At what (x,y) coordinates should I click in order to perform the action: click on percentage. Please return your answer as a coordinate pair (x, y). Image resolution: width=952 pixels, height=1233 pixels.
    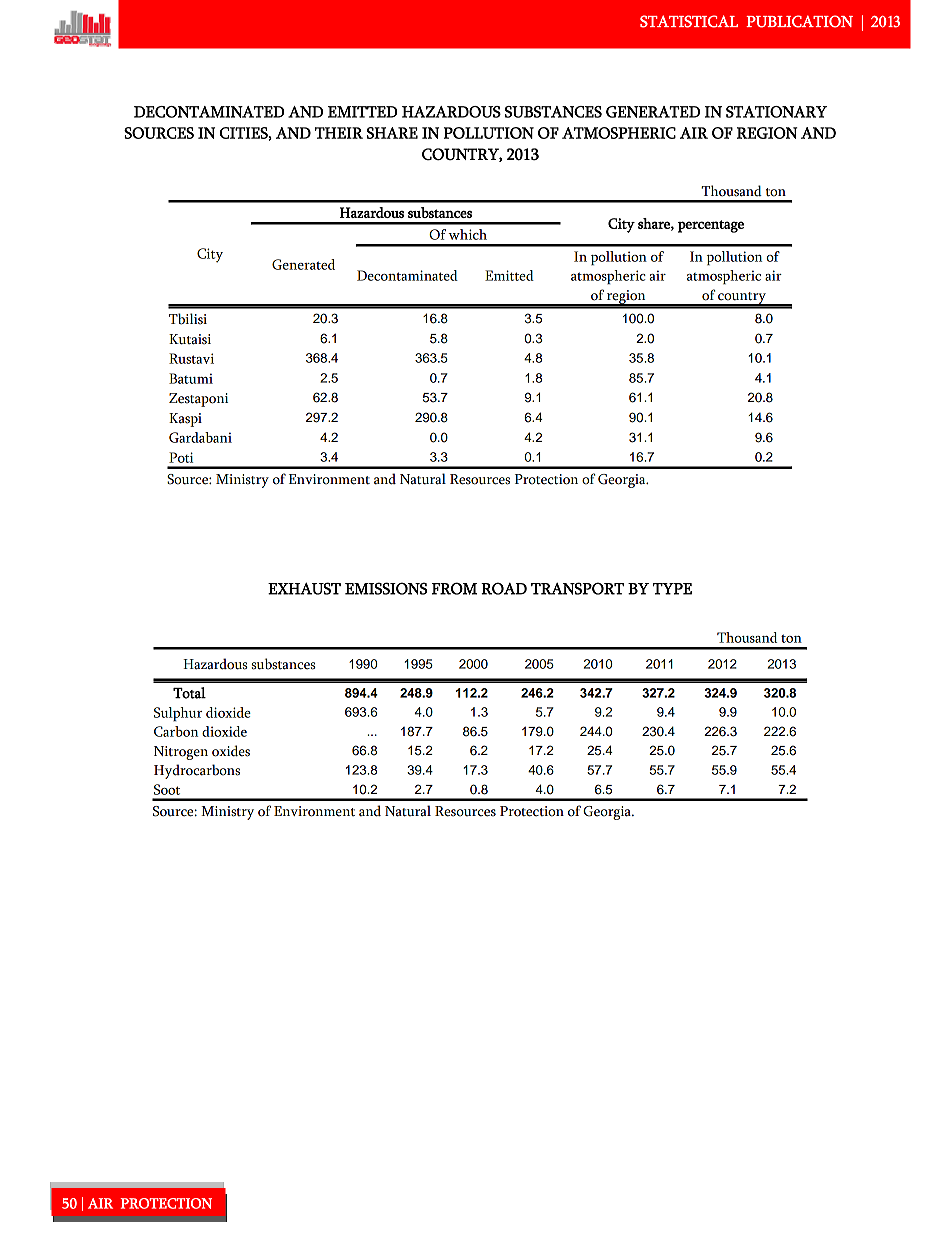
    Looking at the image, I should click on (711, 226).
